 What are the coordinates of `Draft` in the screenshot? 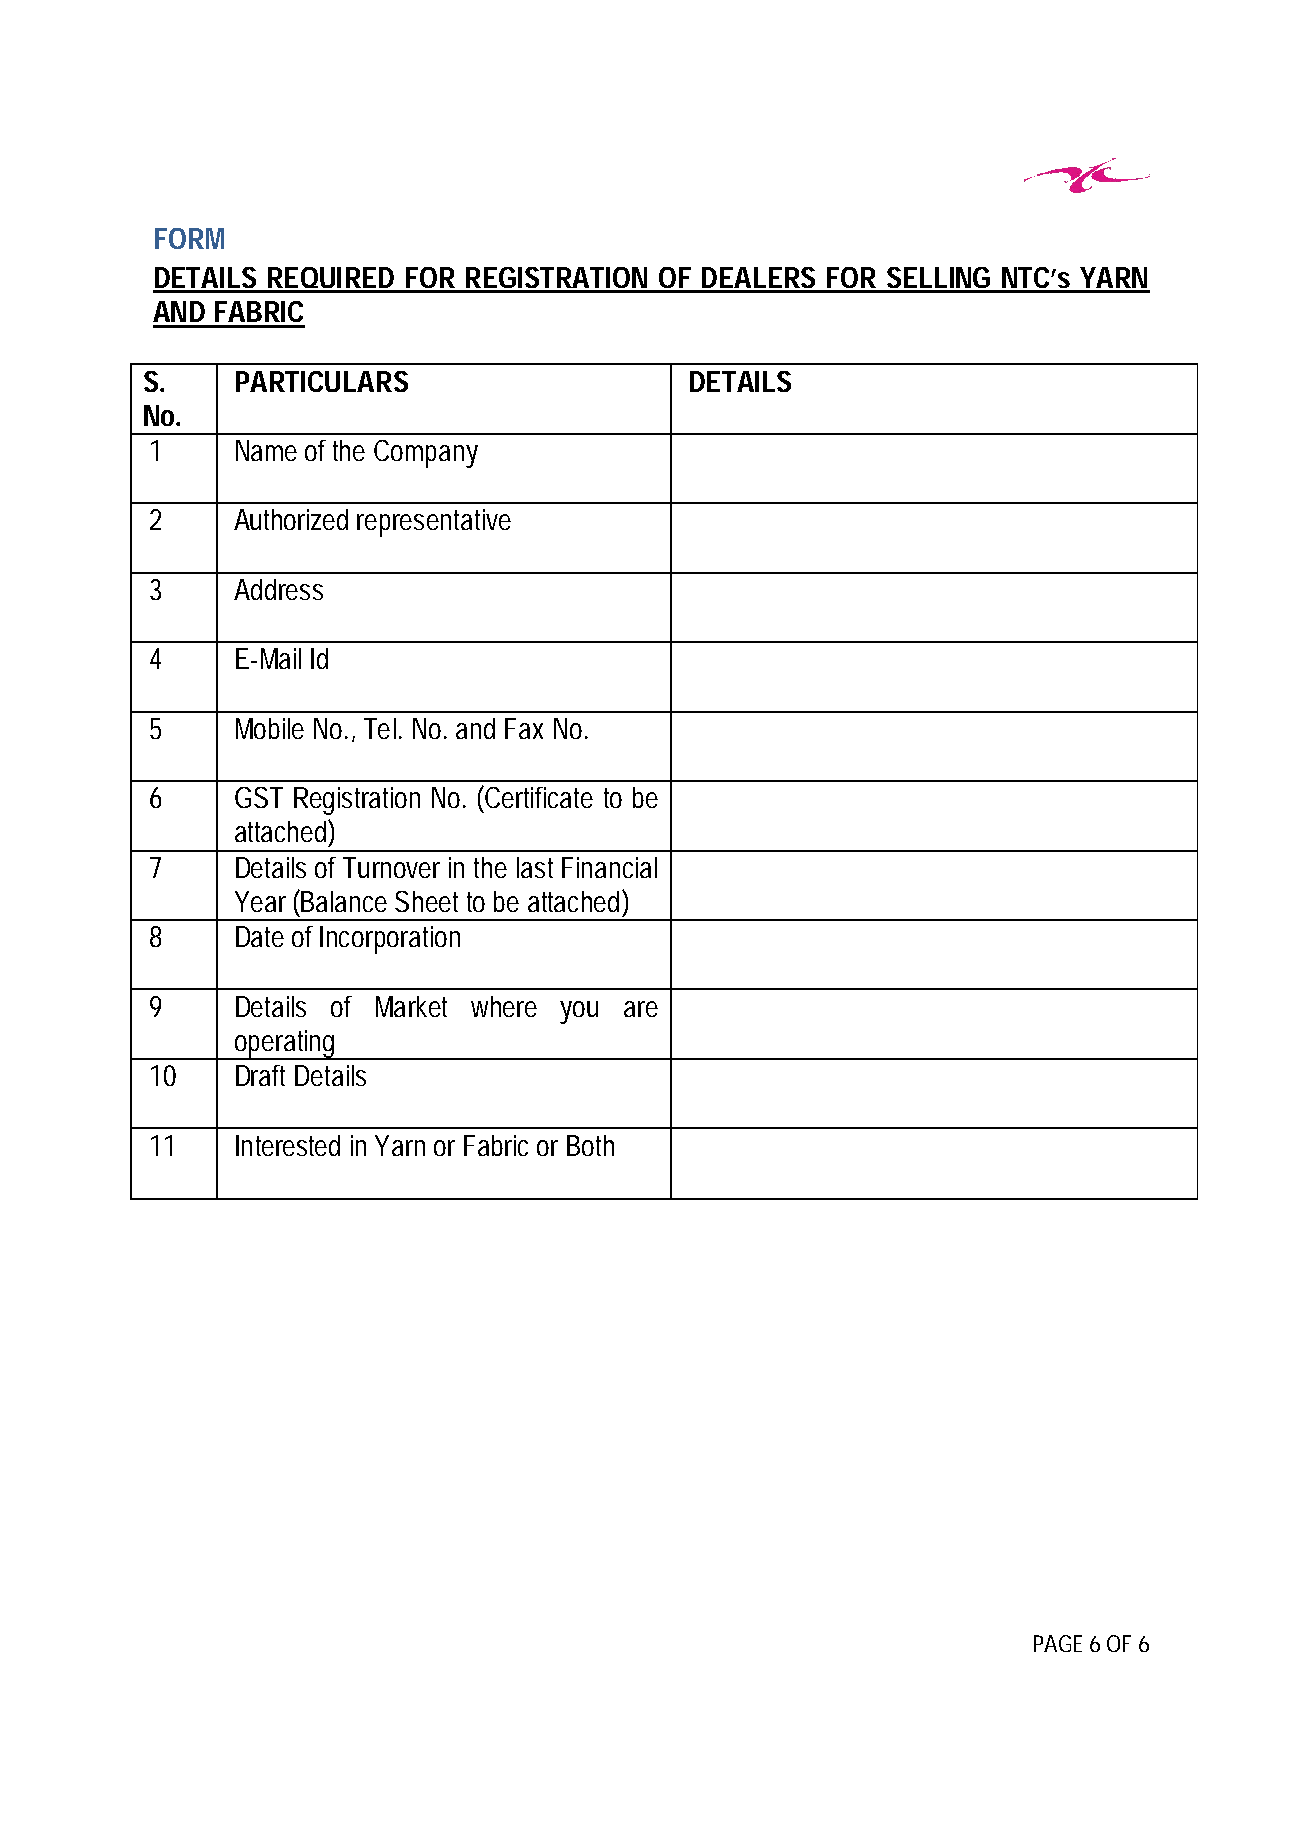 It's located at (260, 1075).
